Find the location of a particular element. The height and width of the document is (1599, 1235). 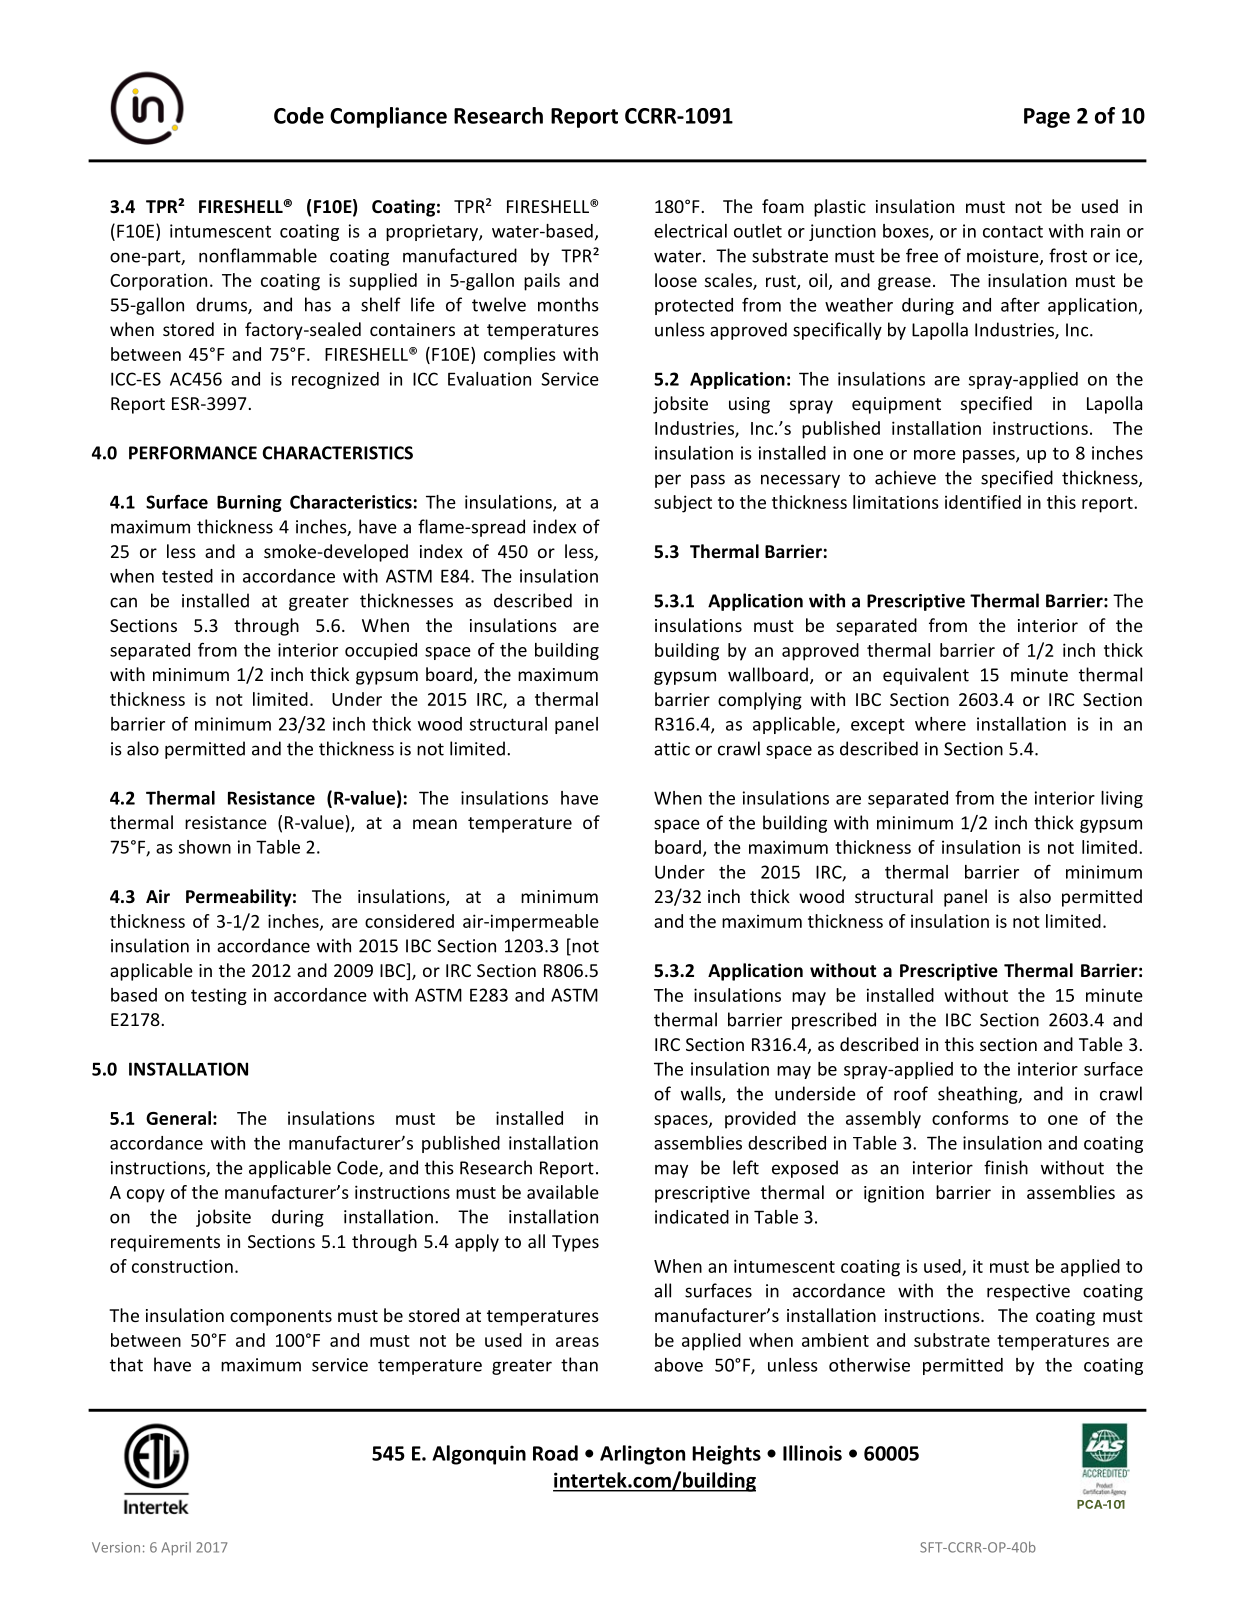

Page is located at coordinates (1047, 118).
